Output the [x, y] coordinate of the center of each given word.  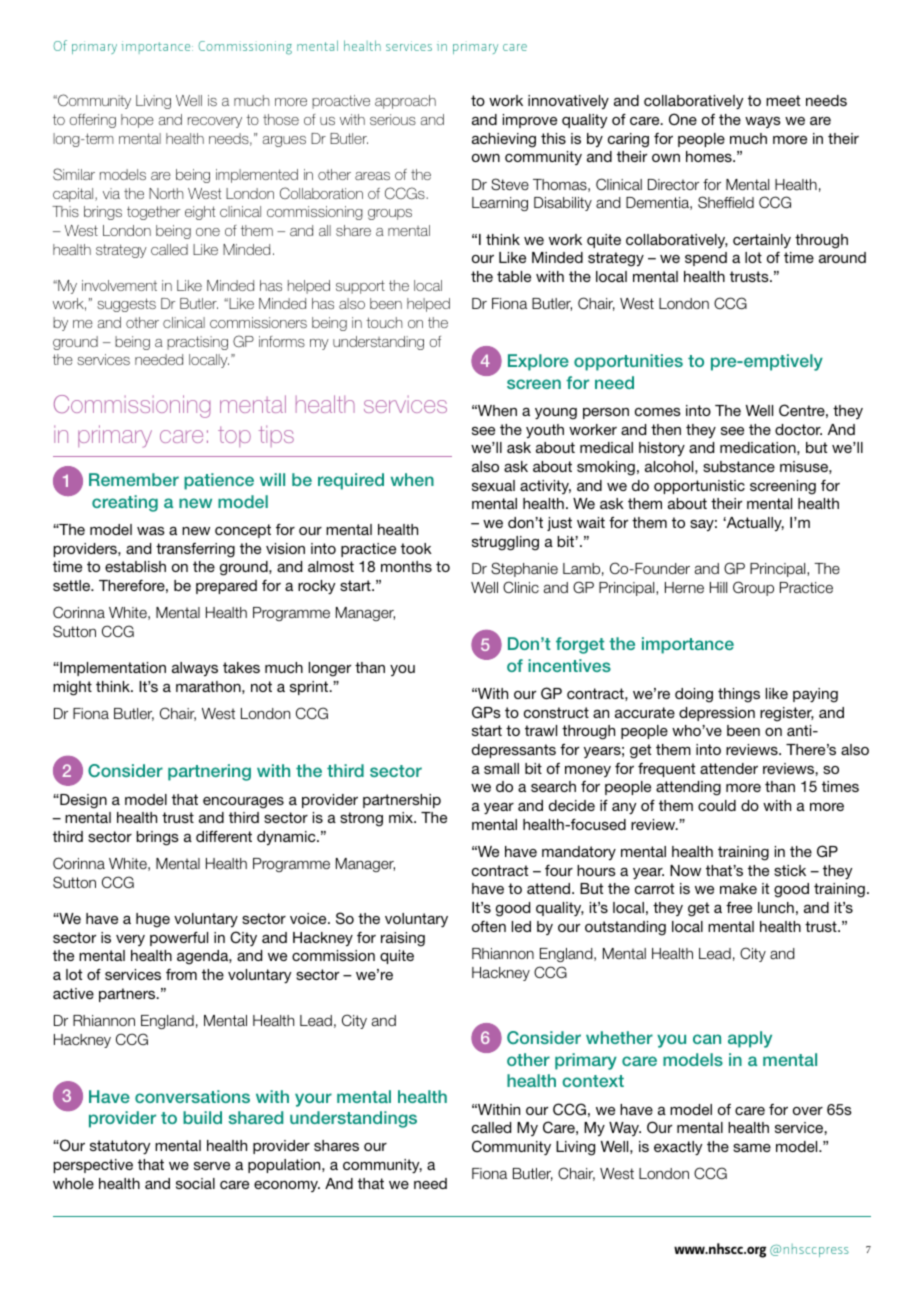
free [739, 907]
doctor [798, 429]
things [739, 695]
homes [710, 156]
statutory [120, 1147]
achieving [504, 140]
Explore [538, 362]
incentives [569, 665]
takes [241, 667]
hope [137, 121]
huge [153, 920]
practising [197, 343]
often [489, 926]
